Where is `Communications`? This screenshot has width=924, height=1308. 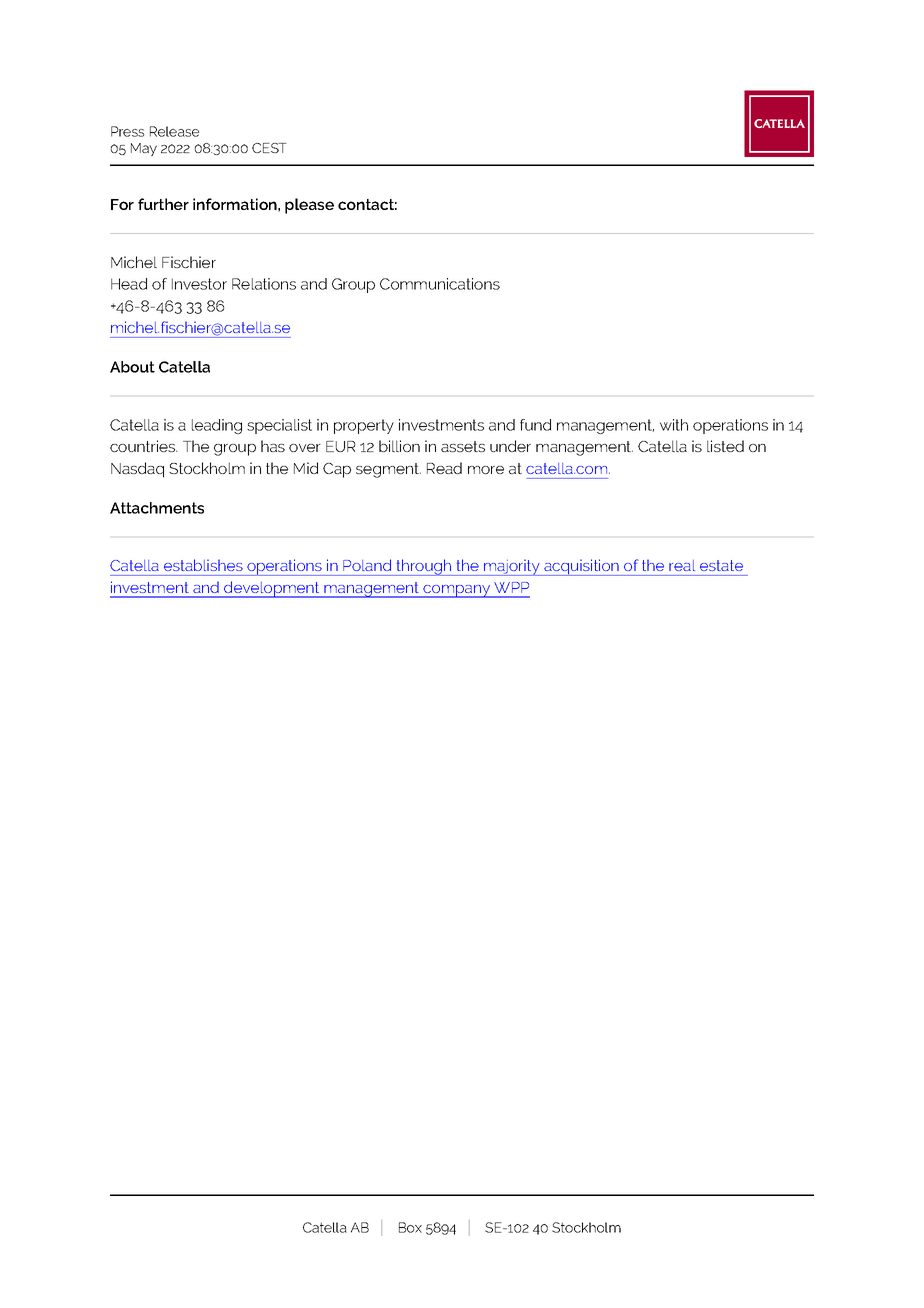
Communications is located at coordinates (440, 284).
